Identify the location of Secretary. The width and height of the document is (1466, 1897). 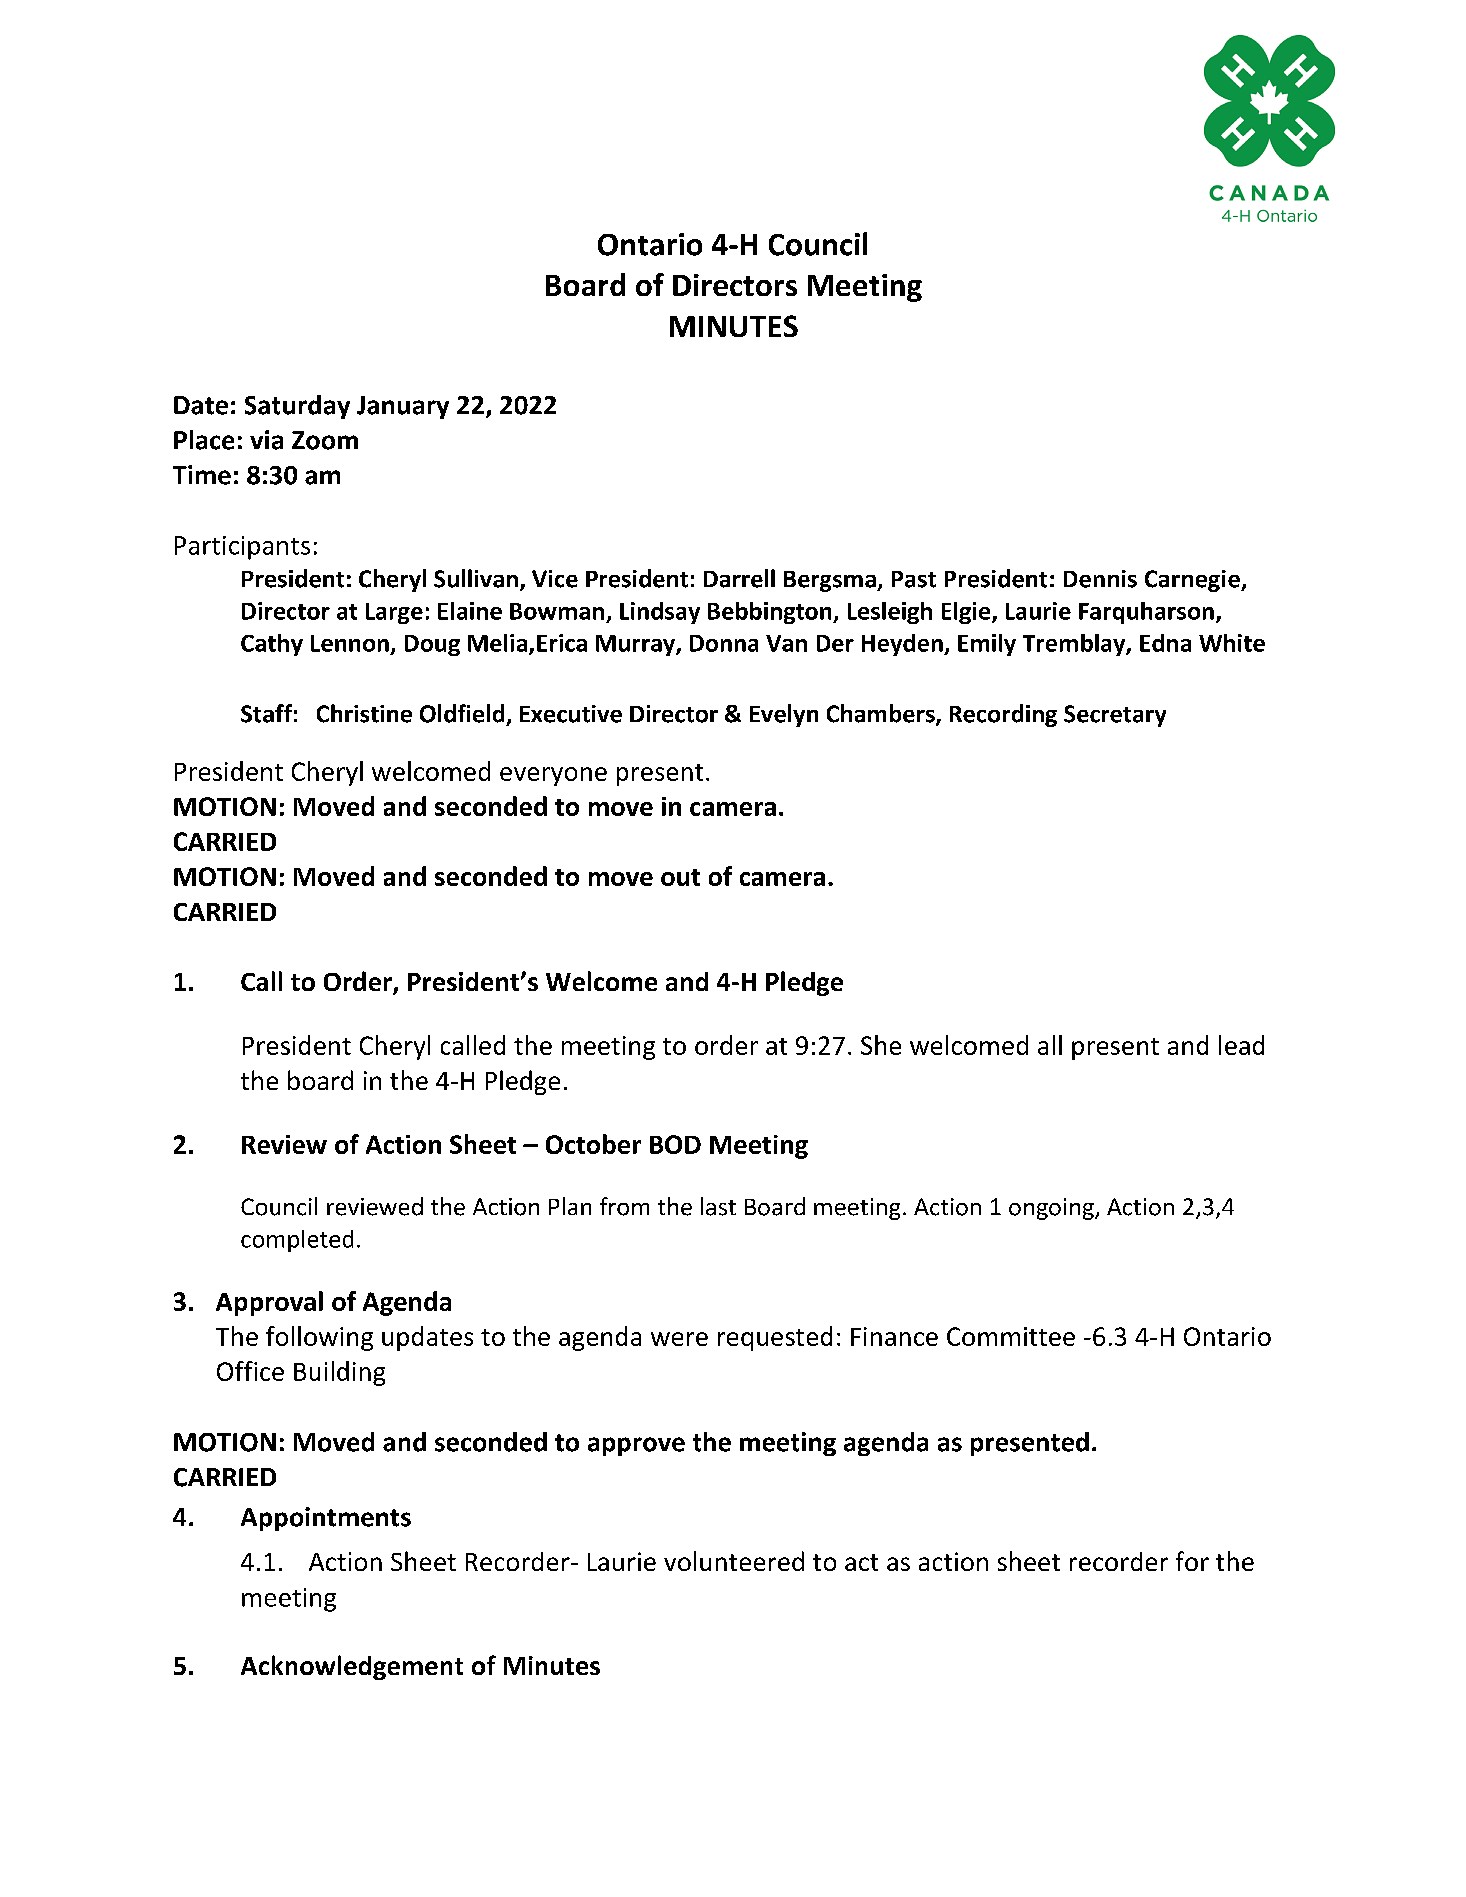
(1115, 716).
